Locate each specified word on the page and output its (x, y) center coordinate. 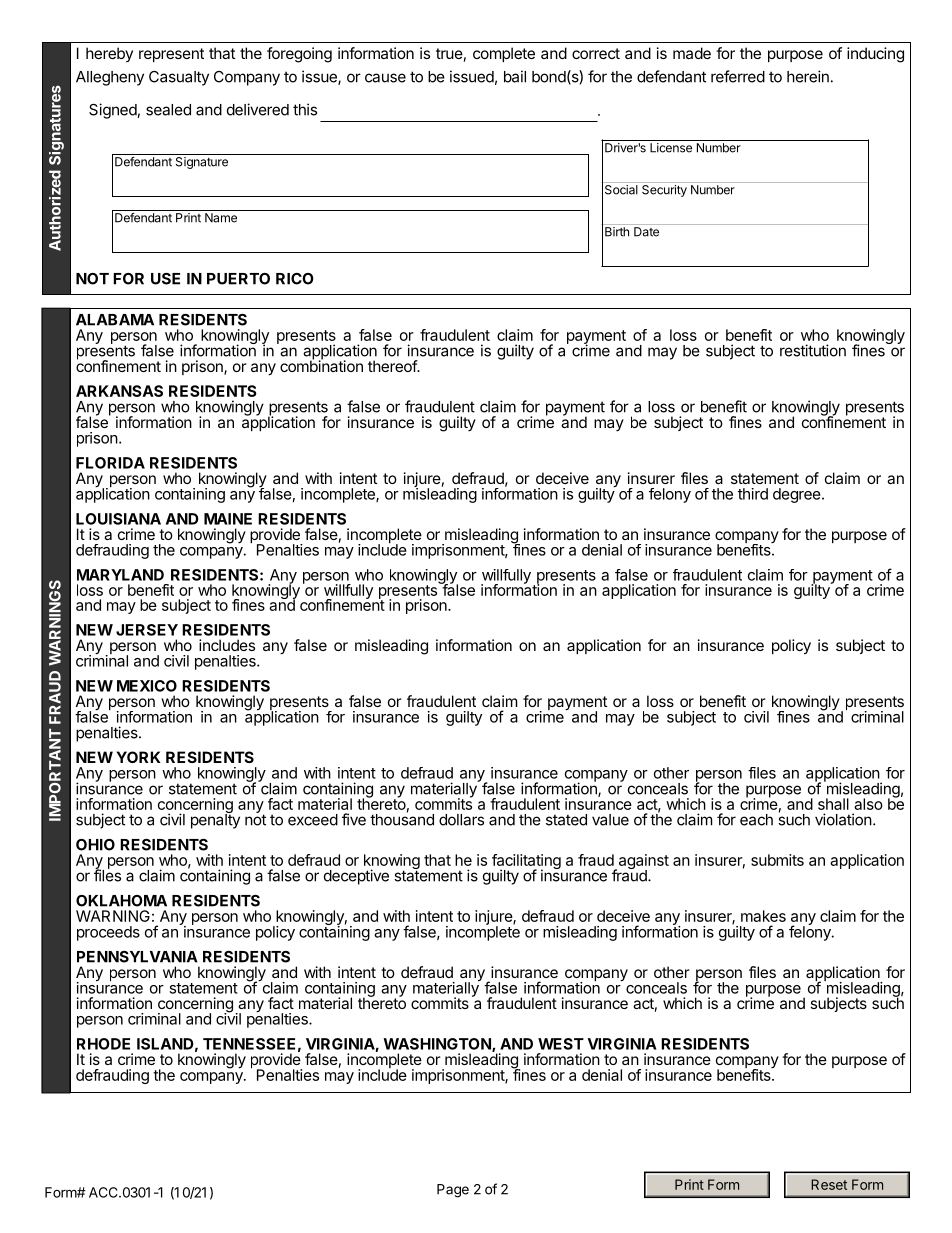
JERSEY (147, 630)
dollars (461, 820)
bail (515, 76)
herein (808, 76)
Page (453, 1191)
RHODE (103, 1044)
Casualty (179, 78)
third (753, 494)
